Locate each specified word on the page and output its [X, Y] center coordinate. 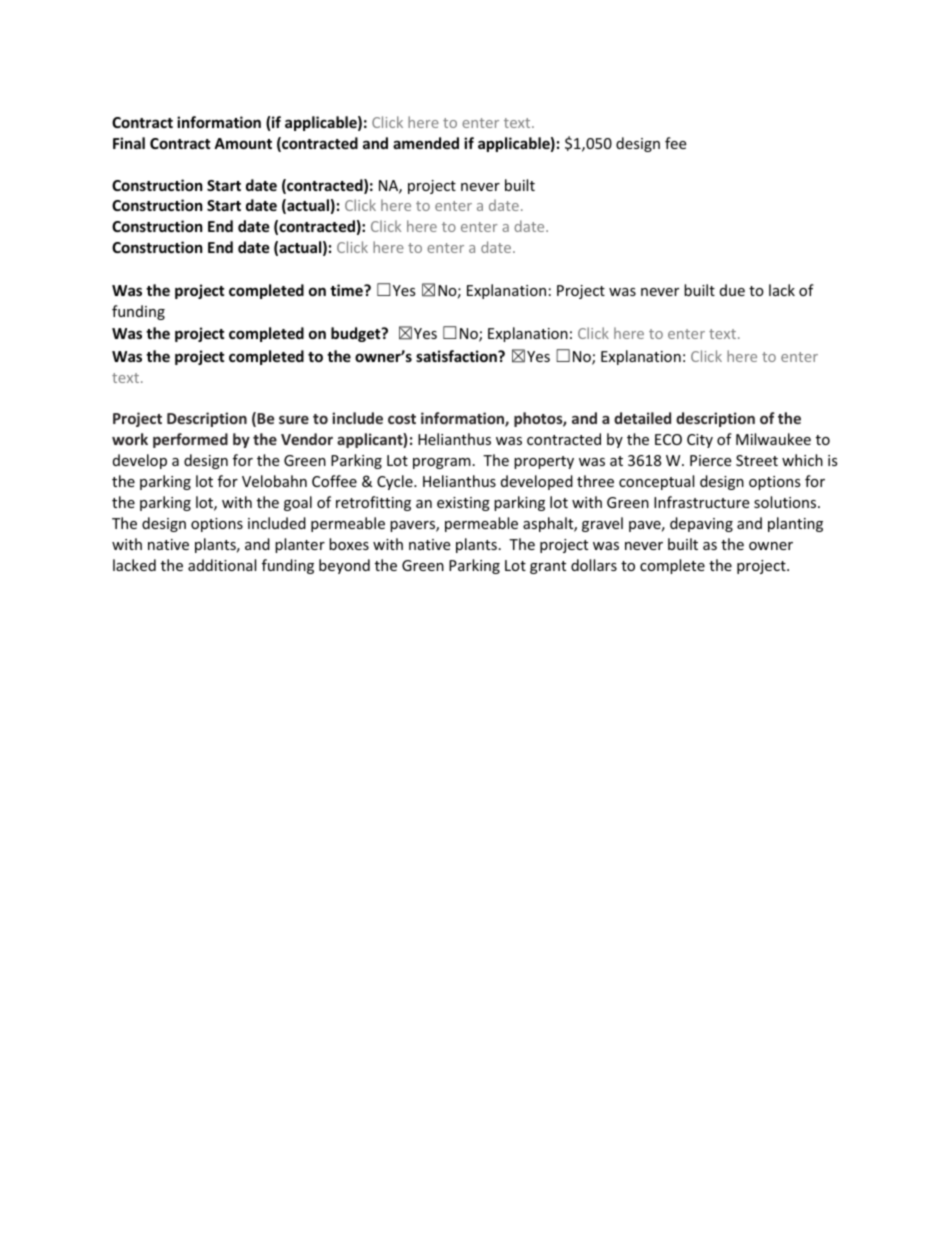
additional [222, 565]
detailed [642, 418]
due [732, 290]
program [442, 463]
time [347, 290]
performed [190, 440]
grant [548, 567]
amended [426, 143]
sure [294, 419]
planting [795, 524]
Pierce [710, 460]
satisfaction [457, 356]
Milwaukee [773, 439]
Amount [243, 143]
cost [402, 419]
